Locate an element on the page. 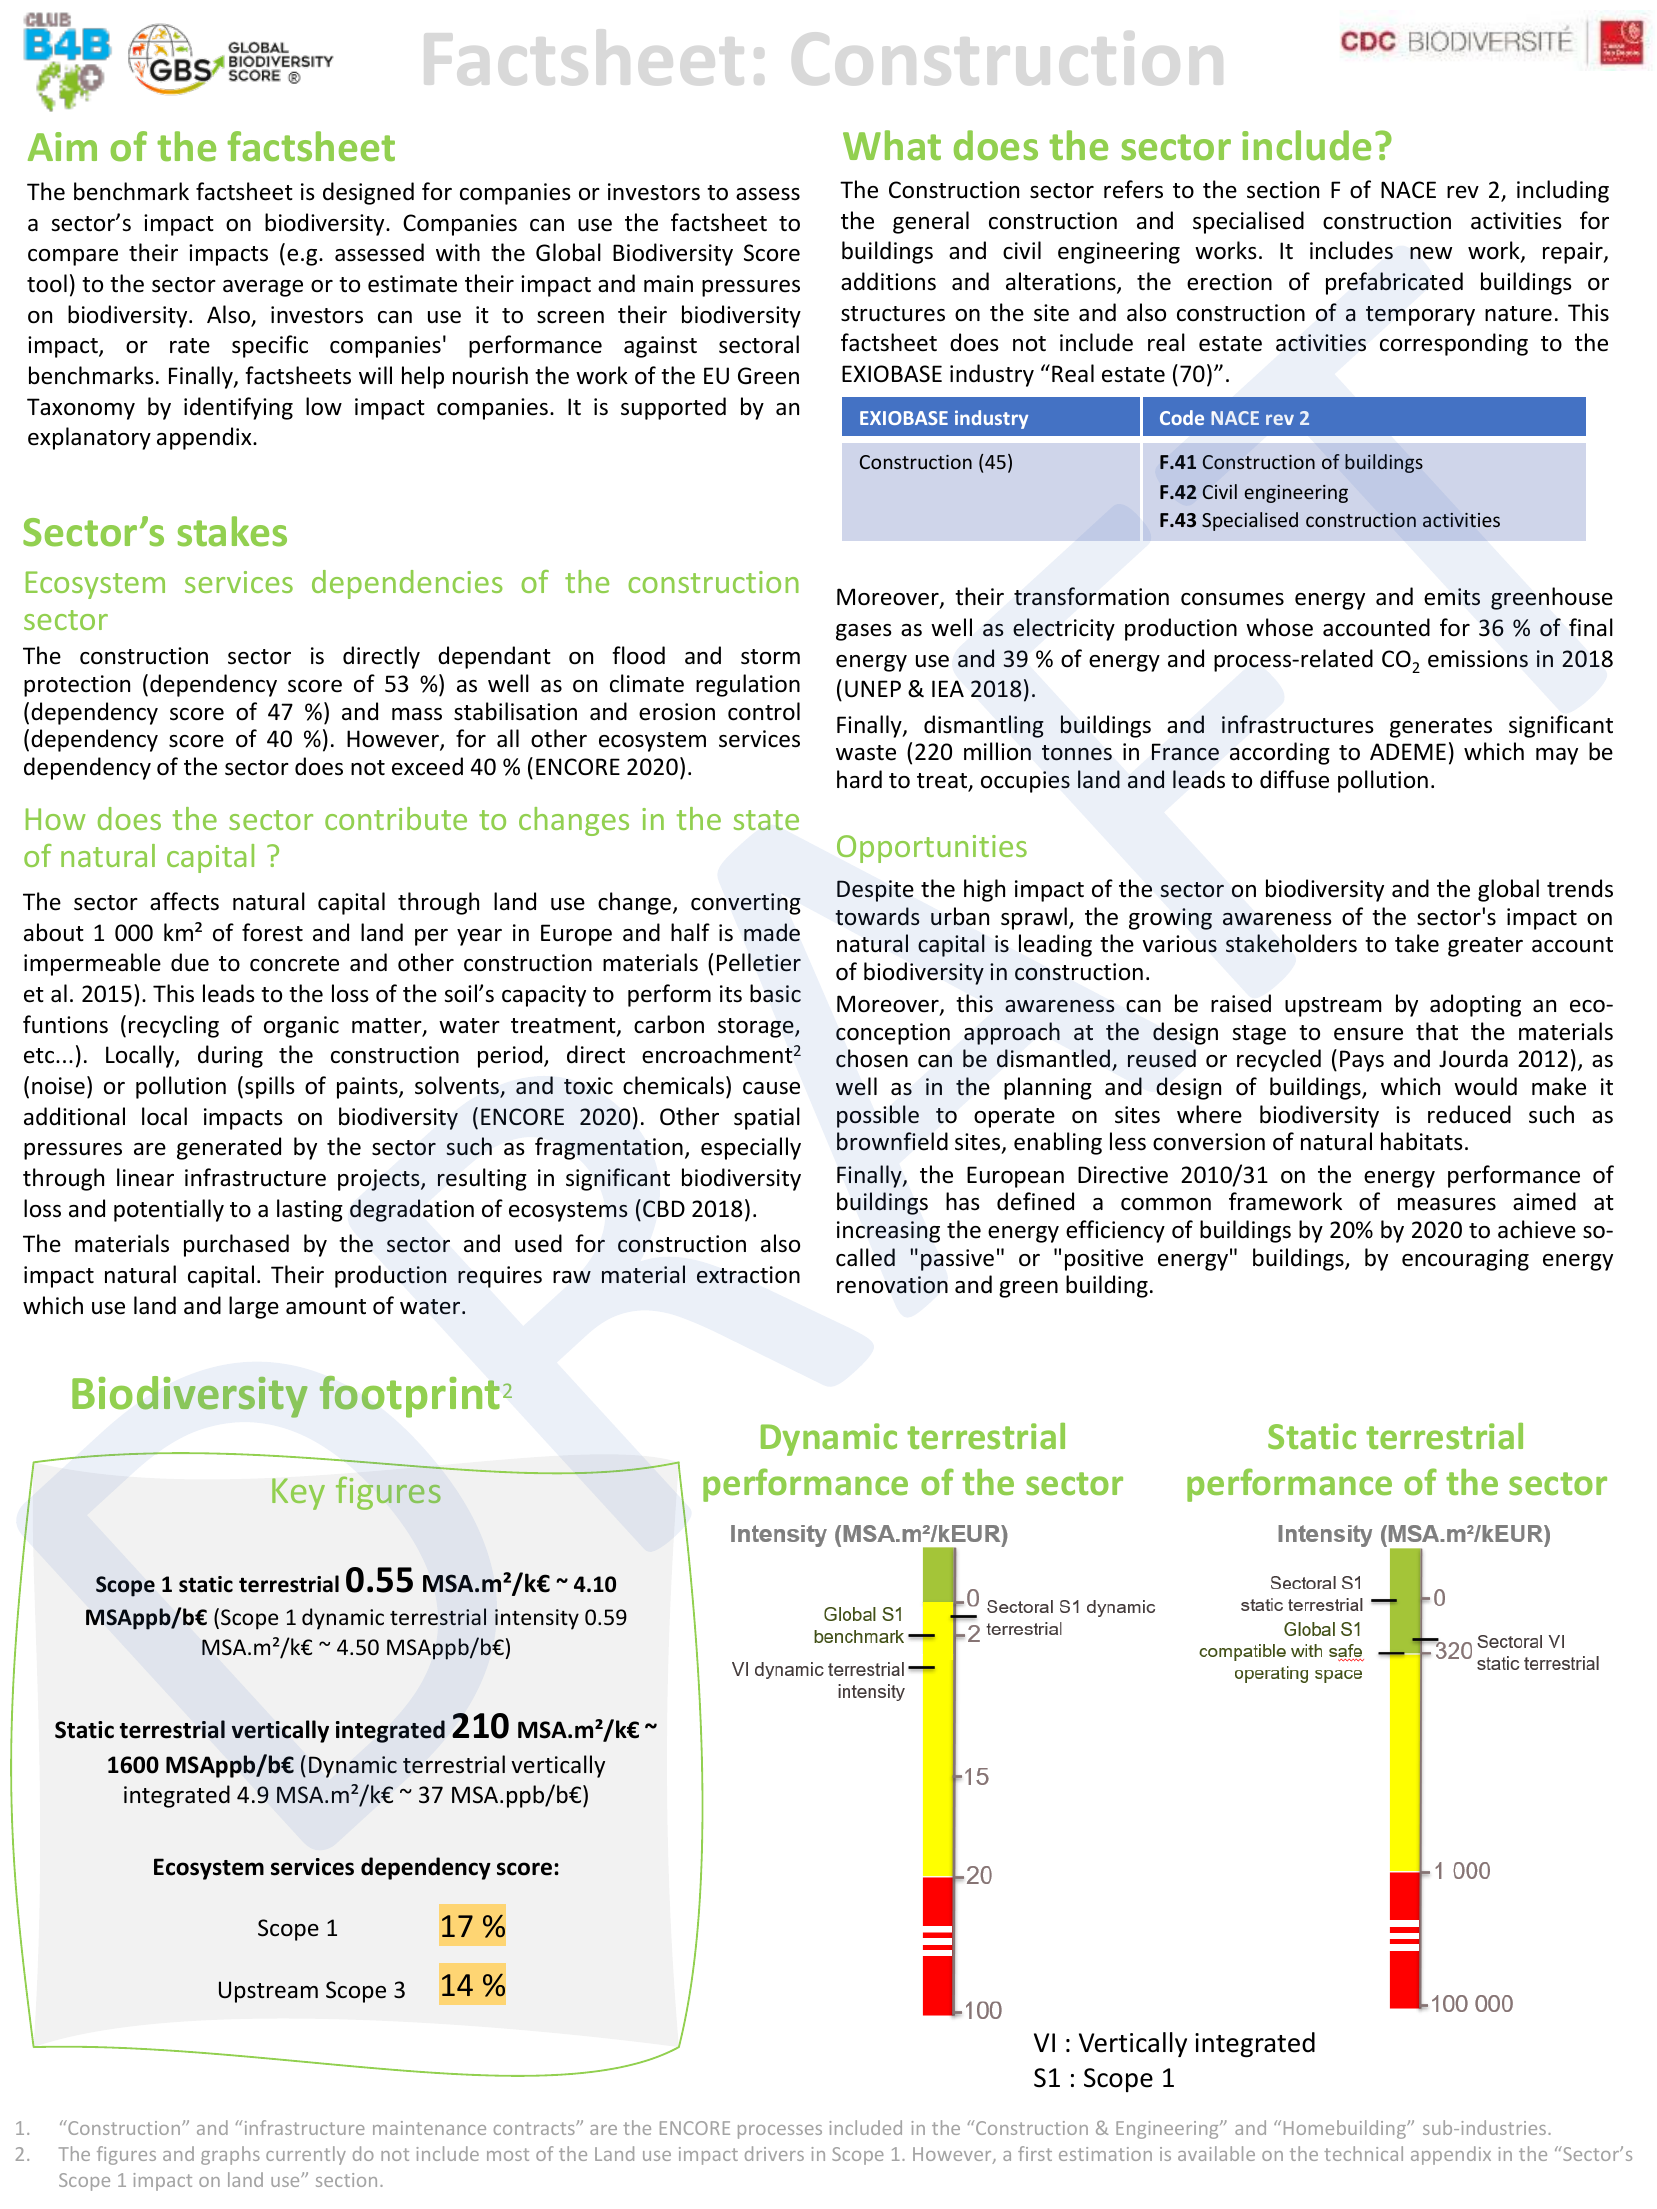 Image resolution: width=1657 pixels, height=2209 pixels. emissions is located at coordinates (1478, 659).
